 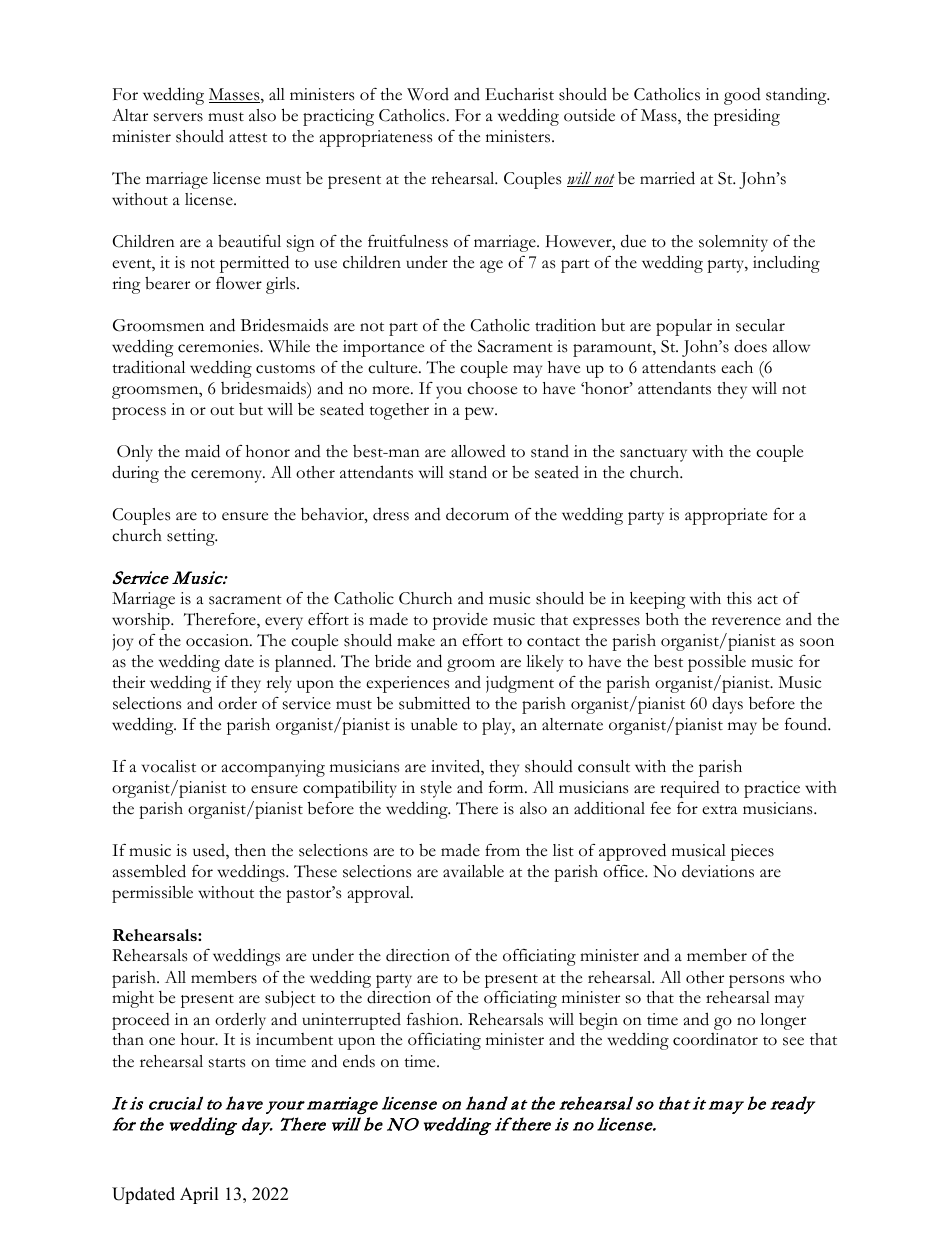 What do you see at coordinates (359, 1061) in the screenshot?
I see `ends` at bounding box center [359, 1061].
